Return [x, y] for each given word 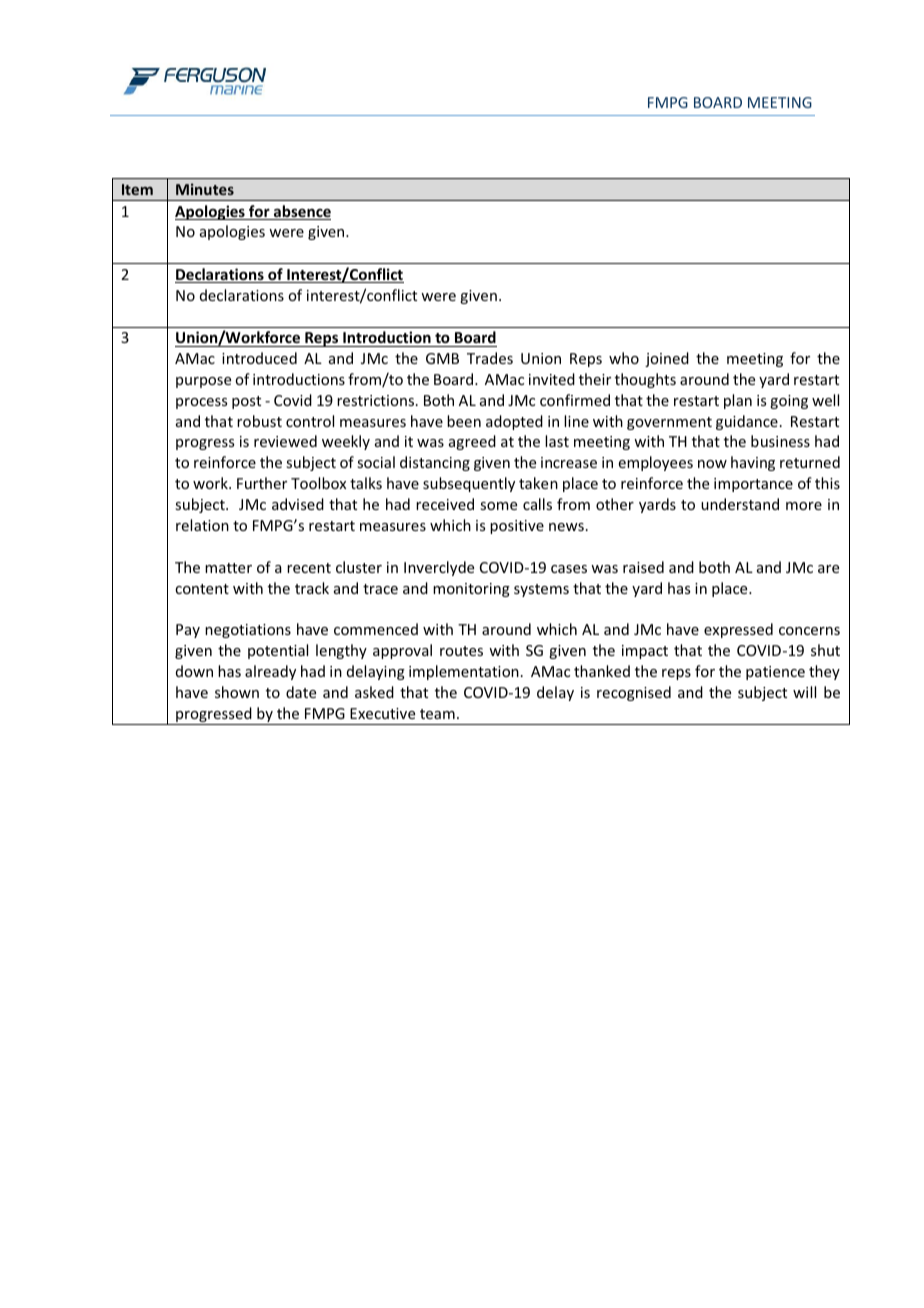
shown [237, 692]
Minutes [205, 189]
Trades [490, 358]
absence [301, 212]
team [437, 714]
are [828, 569]
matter [228, 568]
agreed [472, 442]
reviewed [285, 441]
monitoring [471, 590]
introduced [259, 358]
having [753, 463]
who [624, 358]
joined [667, 359]
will [804, 692]
